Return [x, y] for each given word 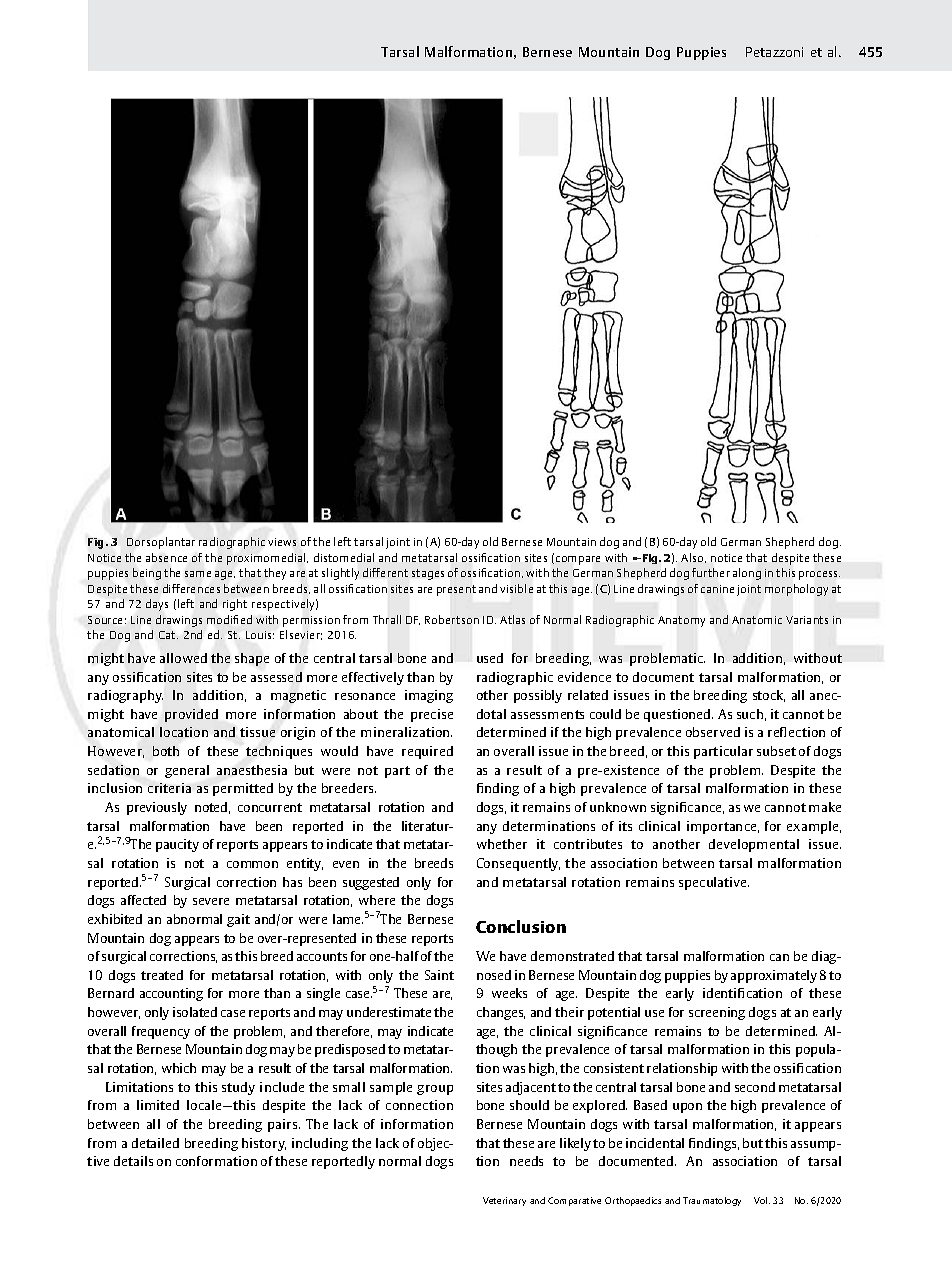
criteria [169, 788]
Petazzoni [774, 52]
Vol [762, 1200]
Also [693, 558]
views [282, 542]
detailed [155, 1143]
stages [428, 574]
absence [166, 557]
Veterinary [504, 1201]
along [747, 574]
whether [502, 844]
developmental [754, 845]
